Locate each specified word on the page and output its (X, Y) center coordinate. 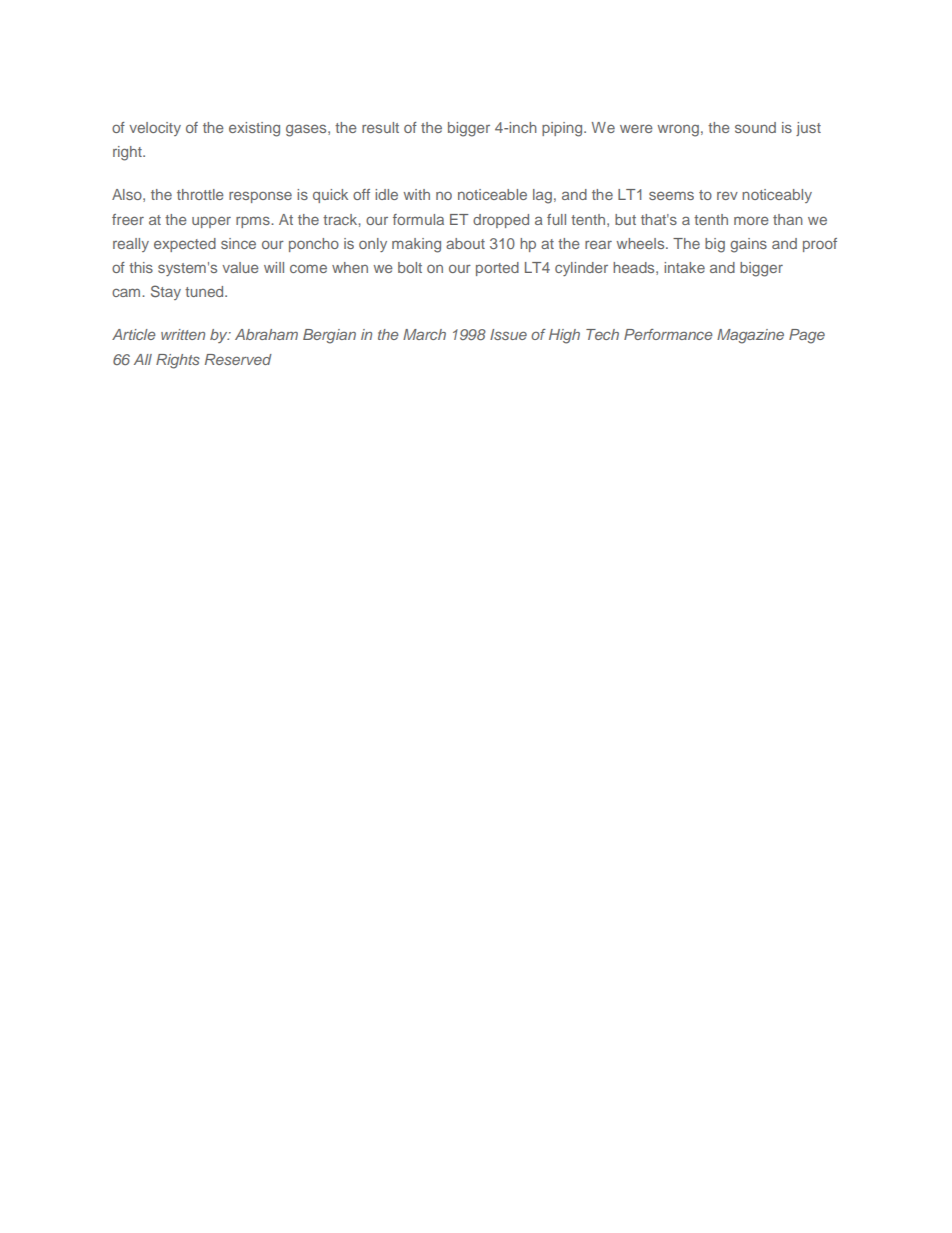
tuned (205, 291)
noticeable (492, 194)
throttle (200, 194)
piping (563, 129)
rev (727, 195)
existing (254, 129)
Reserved (238, 359)
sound (755, 127)
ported (497, 269)
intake (684, 267)
